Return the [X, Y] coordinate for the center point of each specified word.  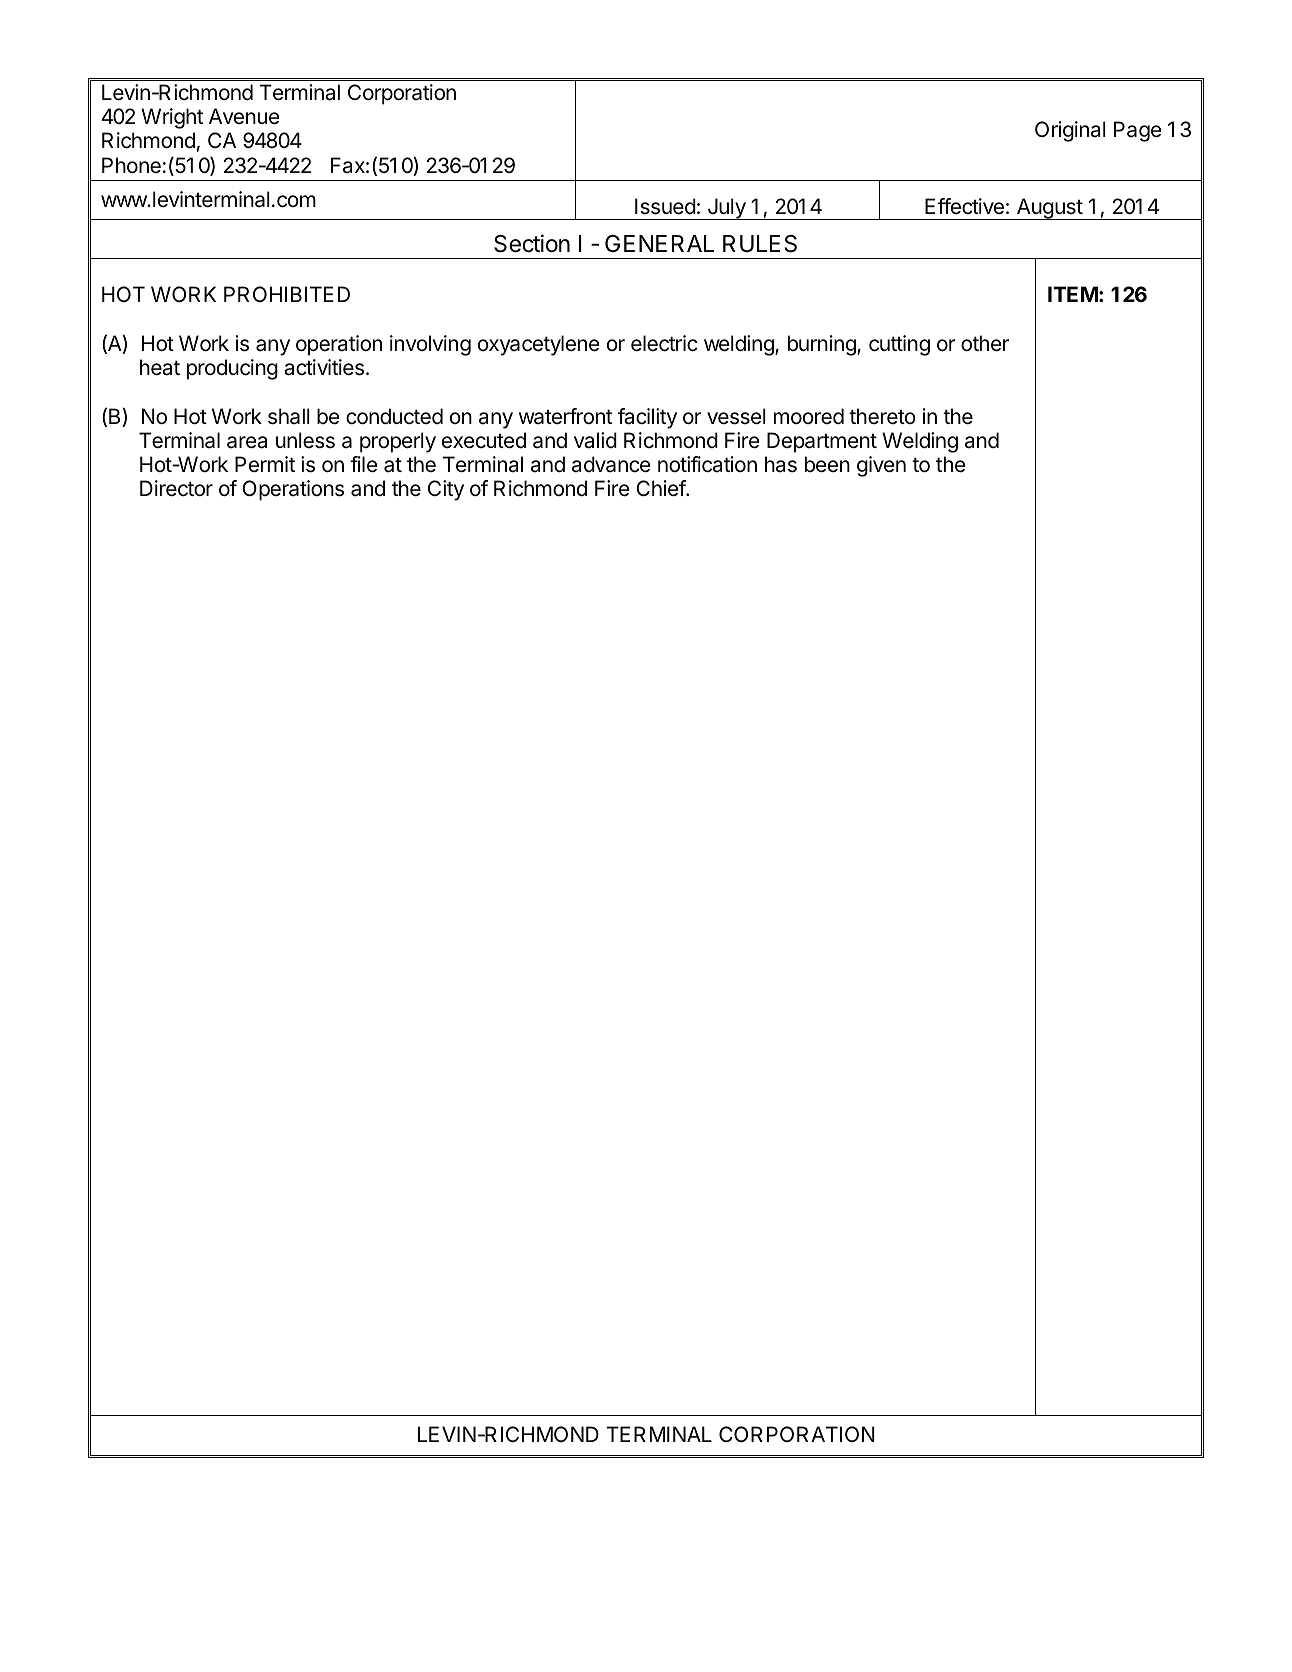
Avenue [244, 116]
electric [664, 343]
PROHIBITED [287, 294]
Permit [265, 464]
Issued [665, 206]
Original [1070, 131]
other [985, 343]
